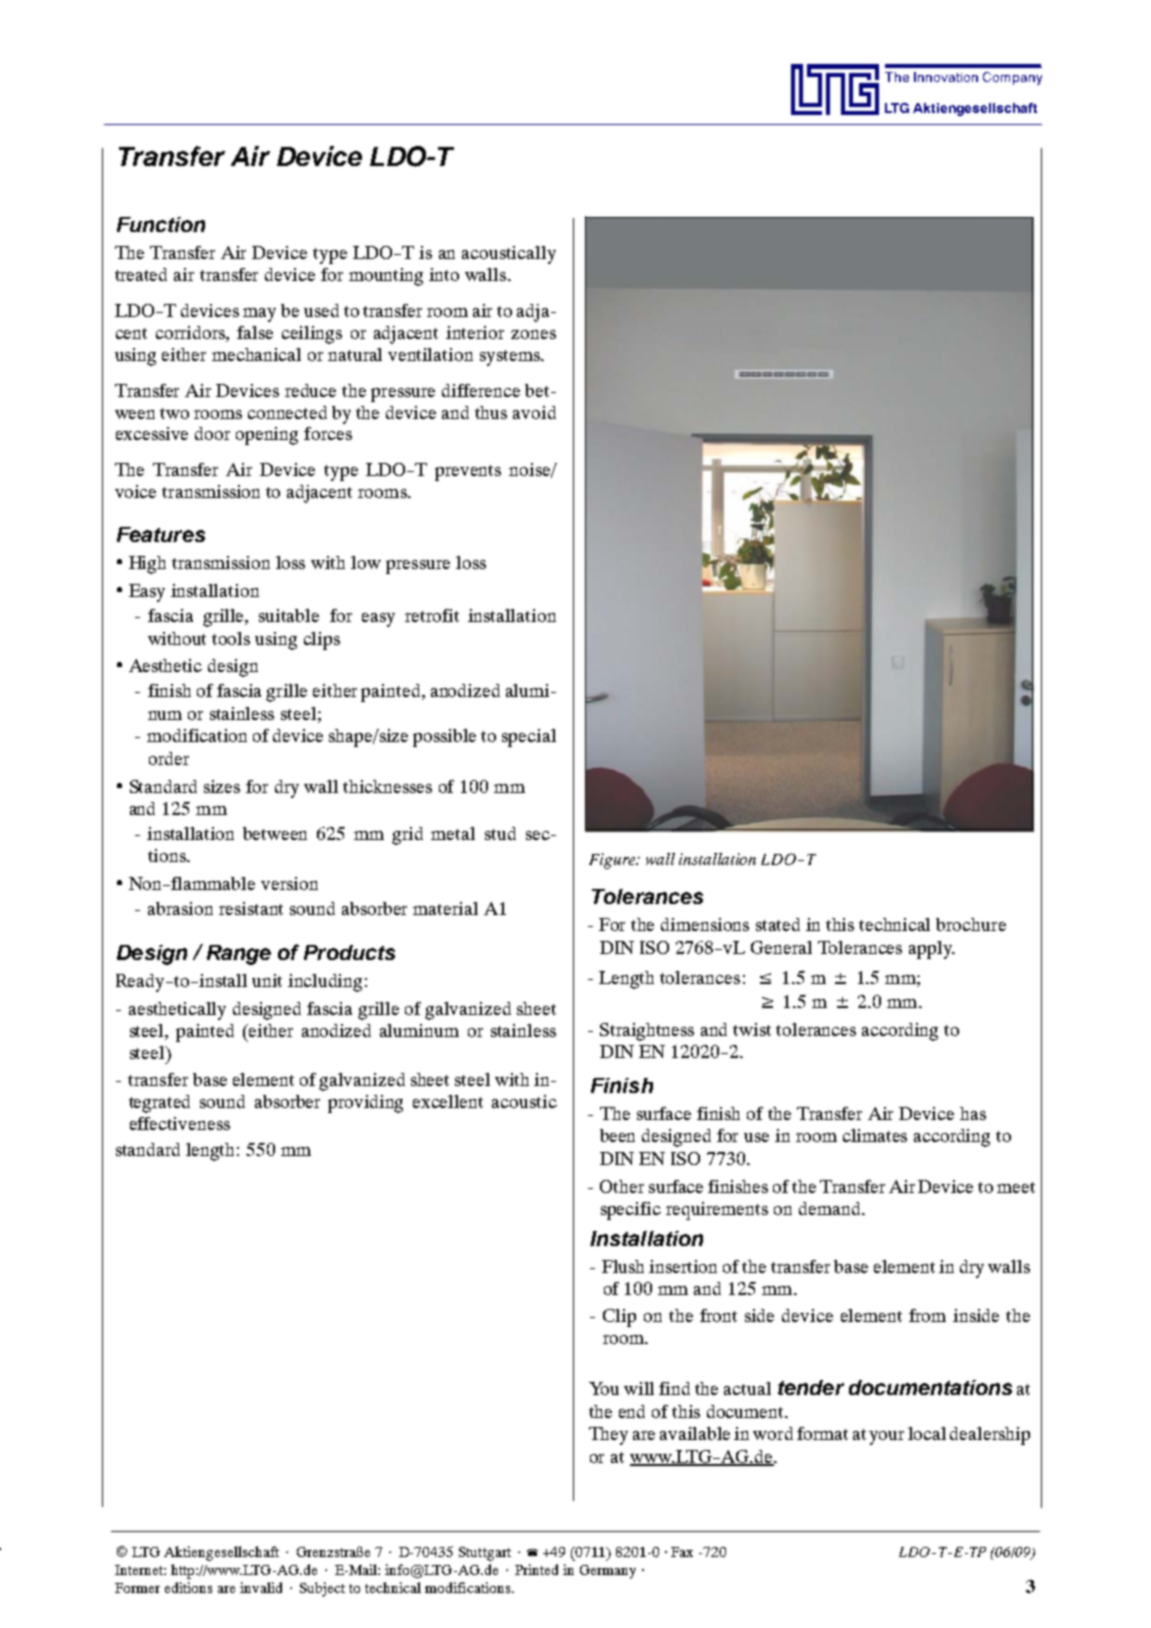  Describe the element at coordinates (533, 334) in the page. I see `zones` at that location.
